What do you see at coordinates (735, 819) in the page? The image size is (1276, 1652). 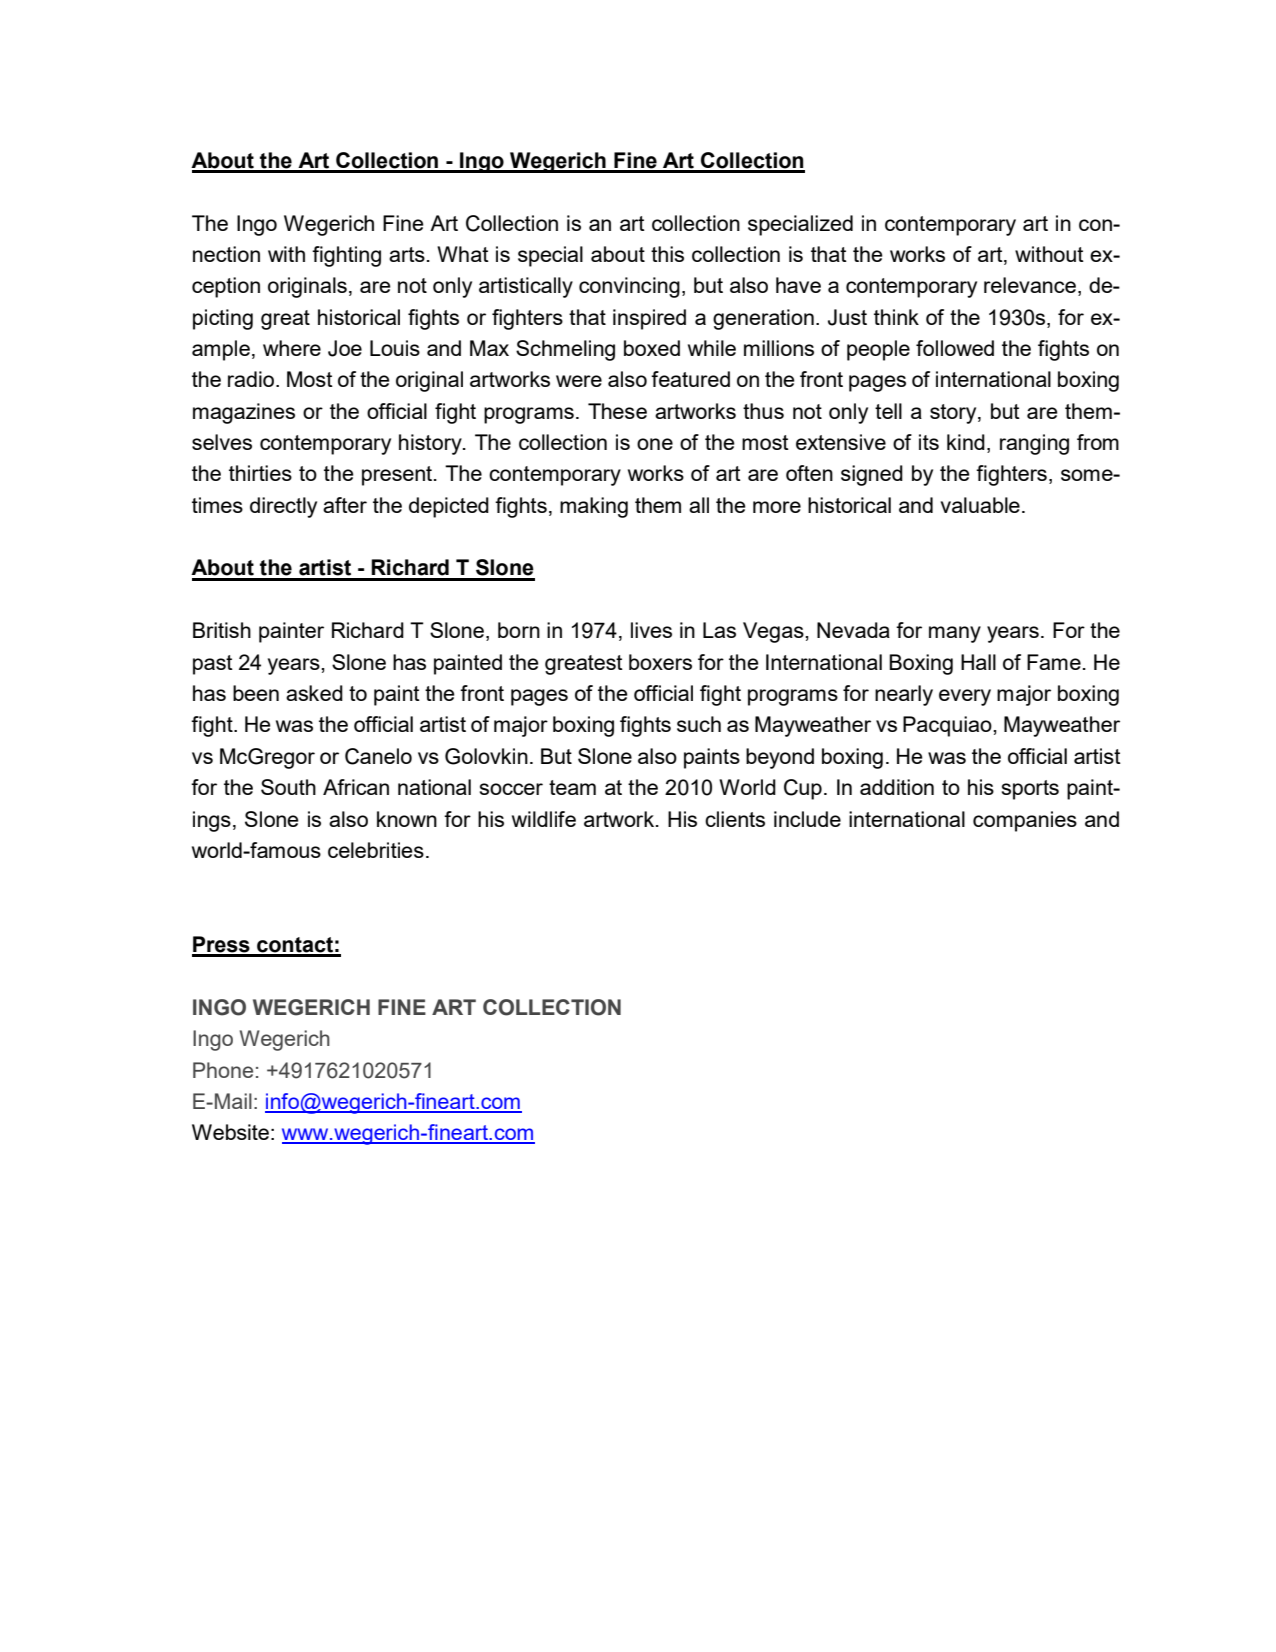 I see `clients` at bounding box center [735, 819].
